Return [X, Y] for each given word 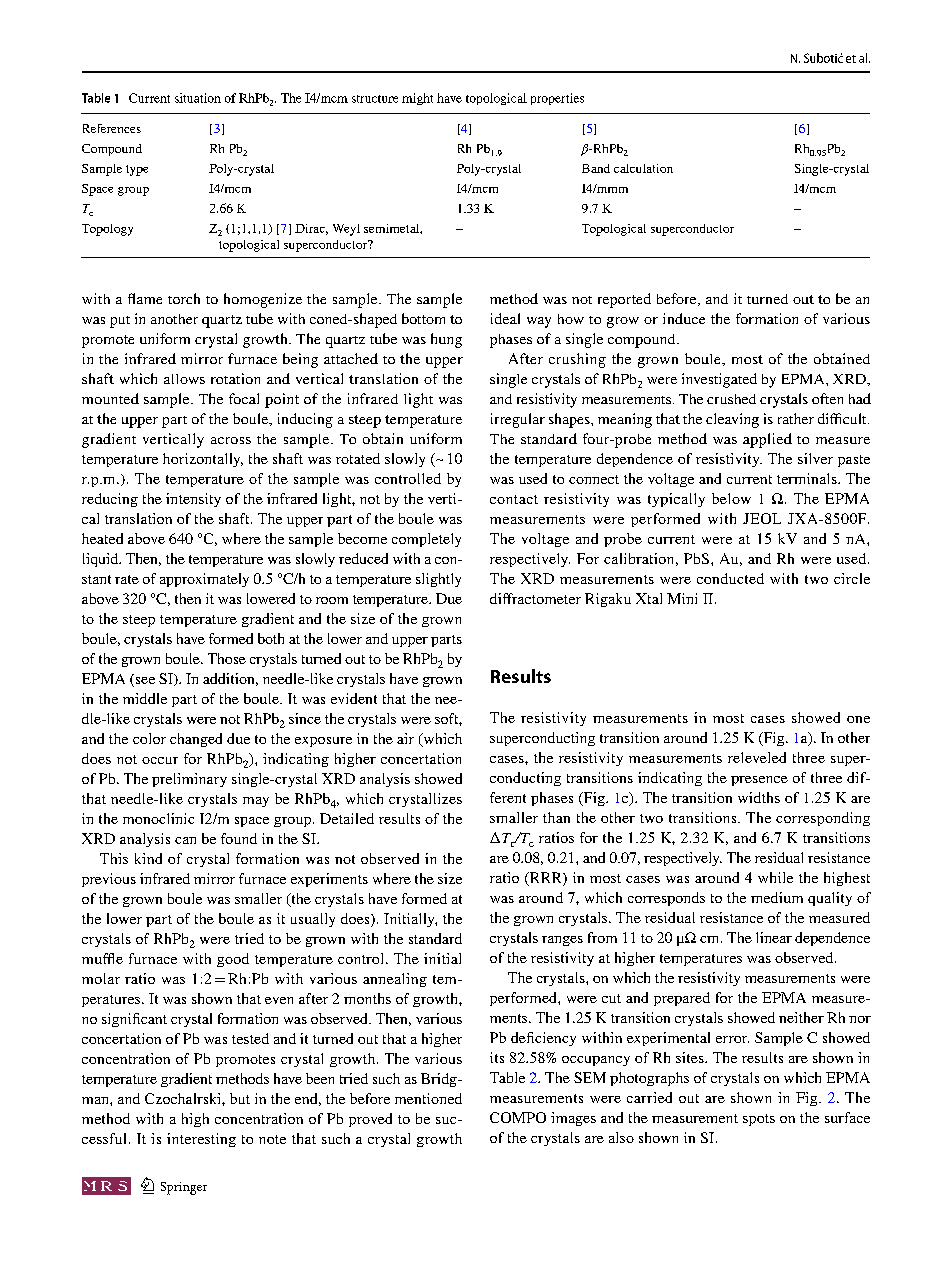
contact [514, 499]
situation [198, 98]
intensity [193, 500]
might [417, 99]
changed [196, 740]
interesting [201, 1140]
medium [777, 897]
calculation [643, 168]
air [405, 738]
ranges [562, 941]
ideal [505, 318]
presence [759, 781]
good [233, 960]
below [731, 498]
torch [184, 298]
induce [684, 318]
